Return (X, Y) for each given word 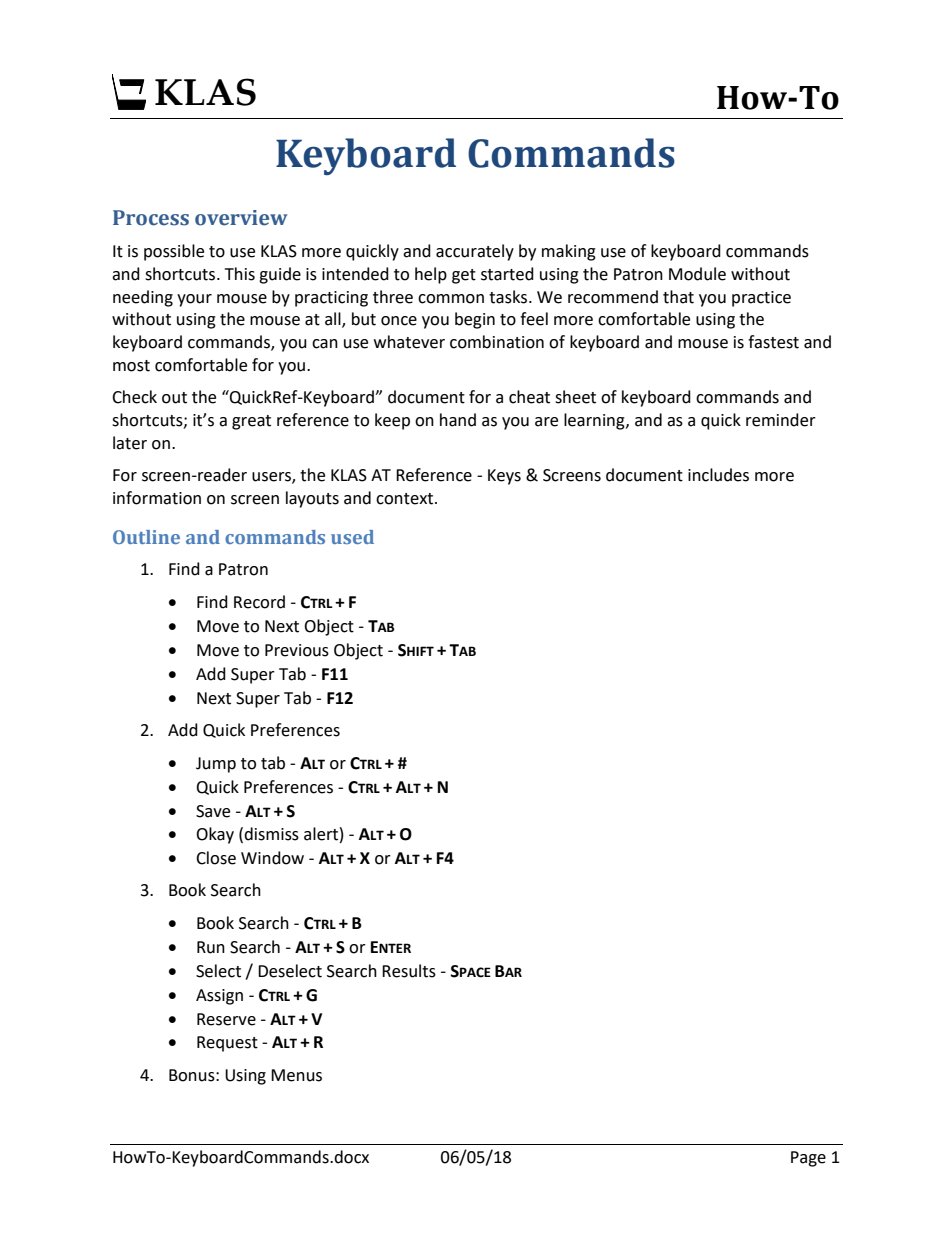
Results (409, 971)
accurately (475, 252)
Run (211, 947)
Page (808, 1159)
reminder (781, 420)
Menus (296, 1075)
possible (174, 252)
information (157, 498)
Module (697, 274)
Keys (504, 477)
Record (259, 602)
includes (718, 475)
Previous (297, 650)
